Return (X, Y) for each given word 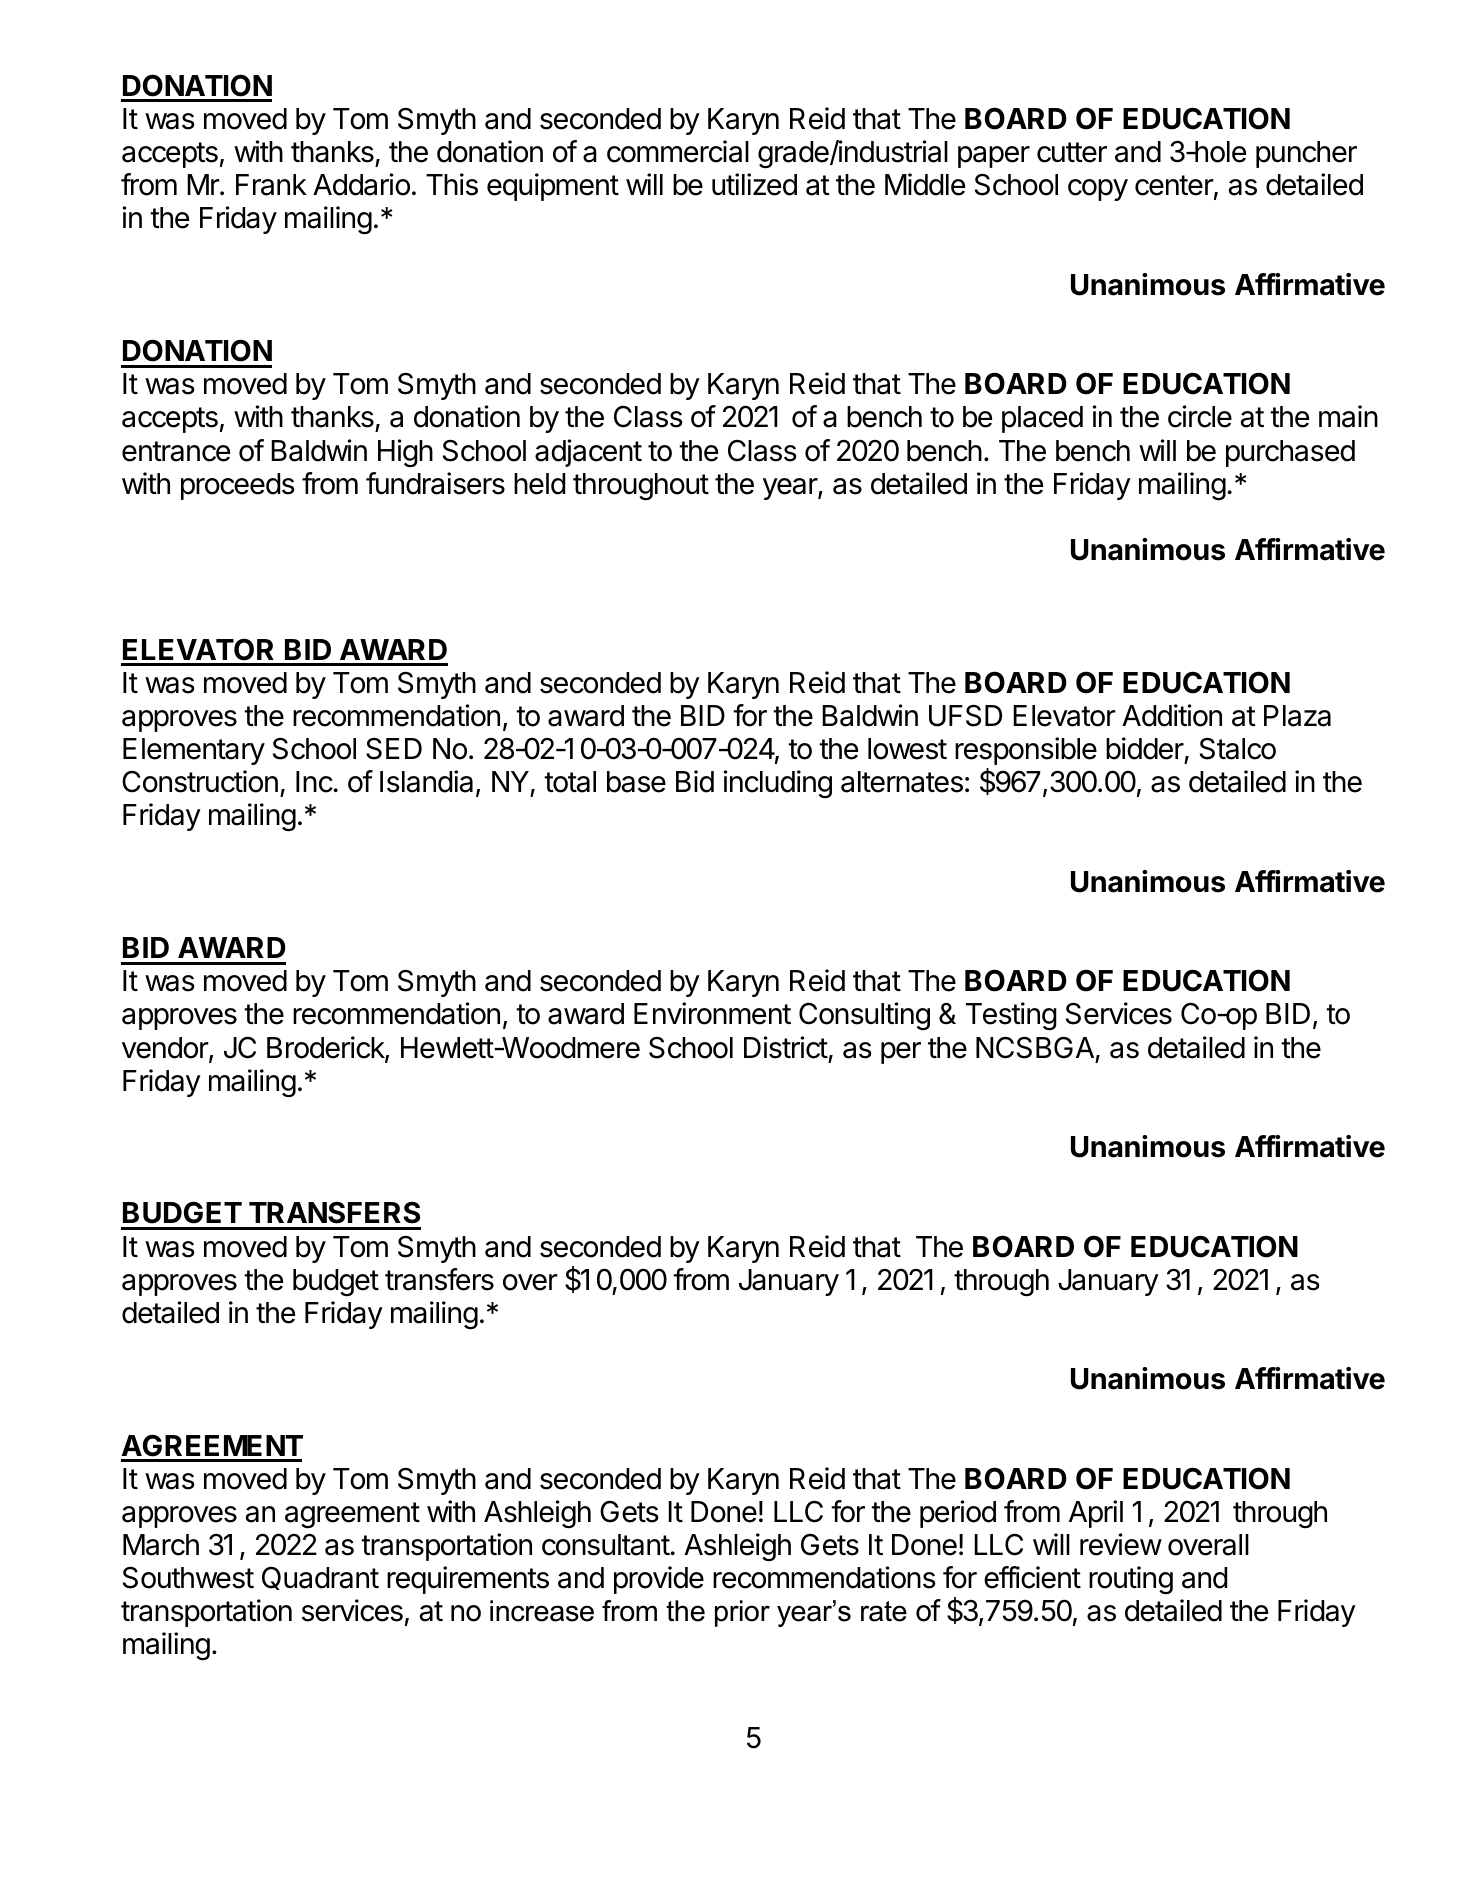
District (786, 1047)
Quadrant (320, 1578)
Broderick (326, 1048)
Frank (271, 185)
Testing (1011, 1016)
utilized (754, 184)
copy (1098, 190)
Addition (1172, 715)
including (778, 784)
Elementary (194, 751)
